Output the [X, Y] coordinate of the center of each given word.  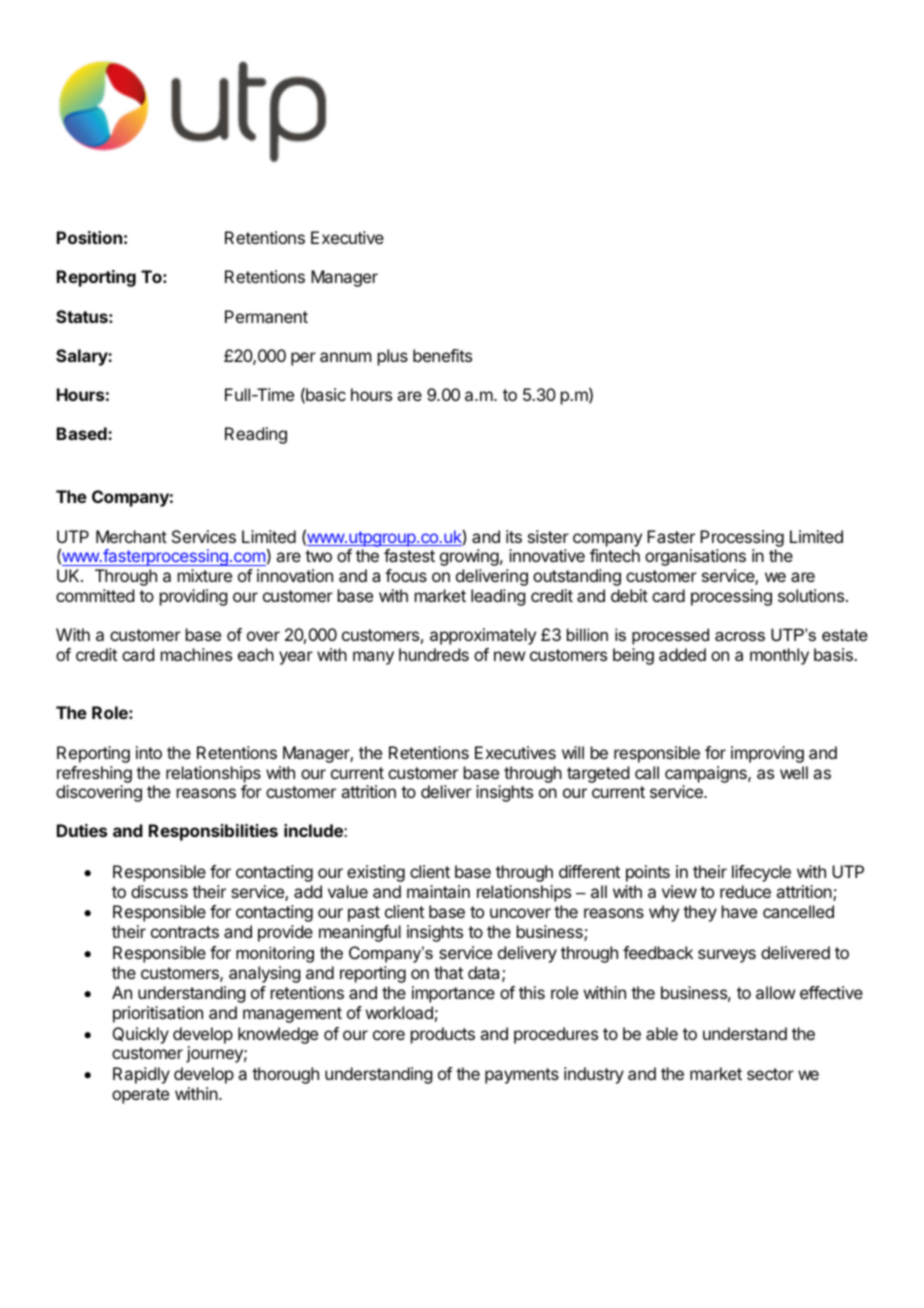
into [149, 752]
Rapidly [141, 1075]
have [739, 911]
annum [345, 357]
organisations [695, 557]
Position [89, 237]
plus [393, 357]
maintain [438, 891]
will [573, 752]
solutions [812, 595]
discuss [159, 891]
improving [767, 754]
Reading [256, 435]
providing [193, 597]
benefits [442, 355]
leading [498, 597]
